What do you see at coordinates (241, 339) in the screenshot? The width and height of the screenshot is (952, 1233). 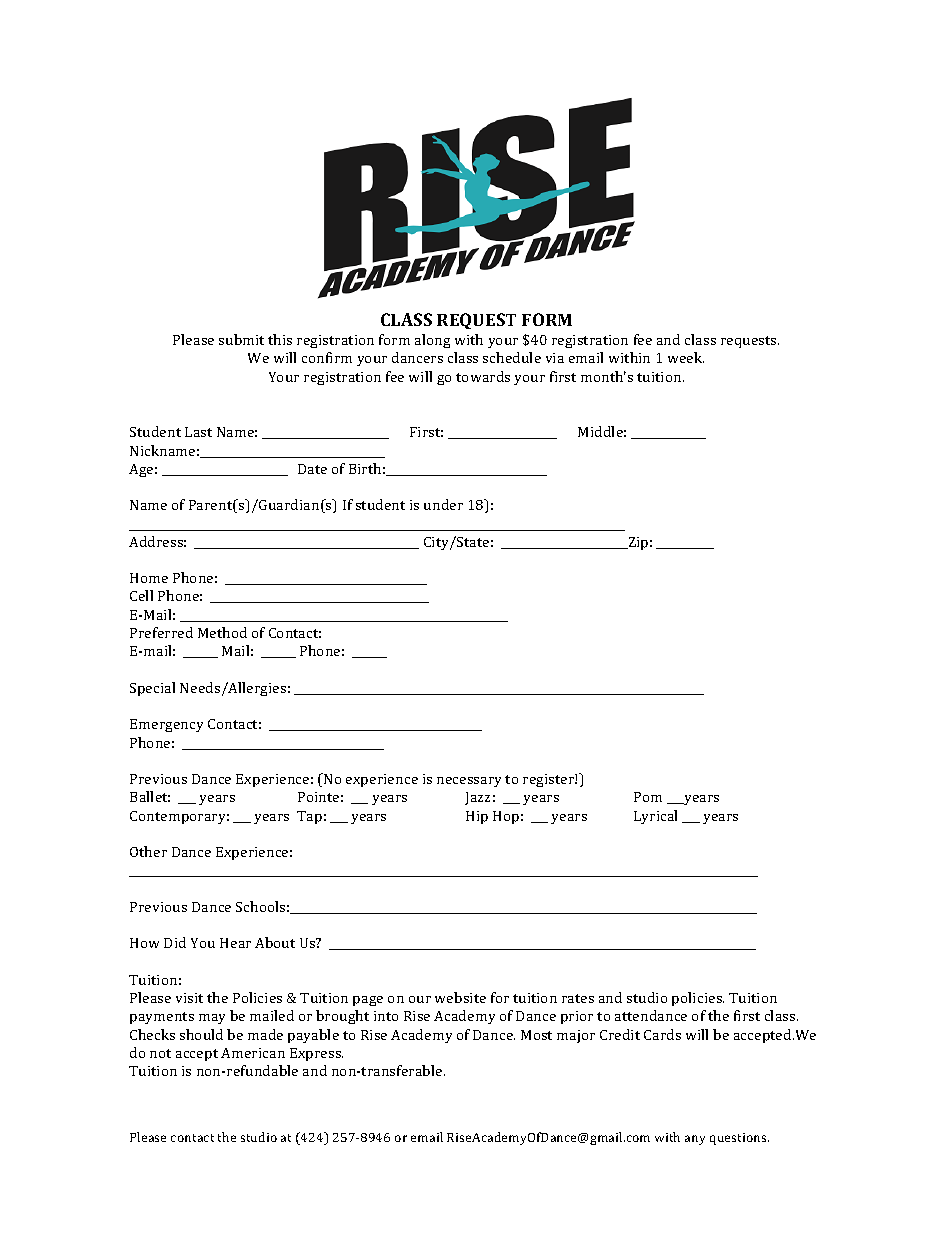 I see `submit` at bounding box center [241, 339].
